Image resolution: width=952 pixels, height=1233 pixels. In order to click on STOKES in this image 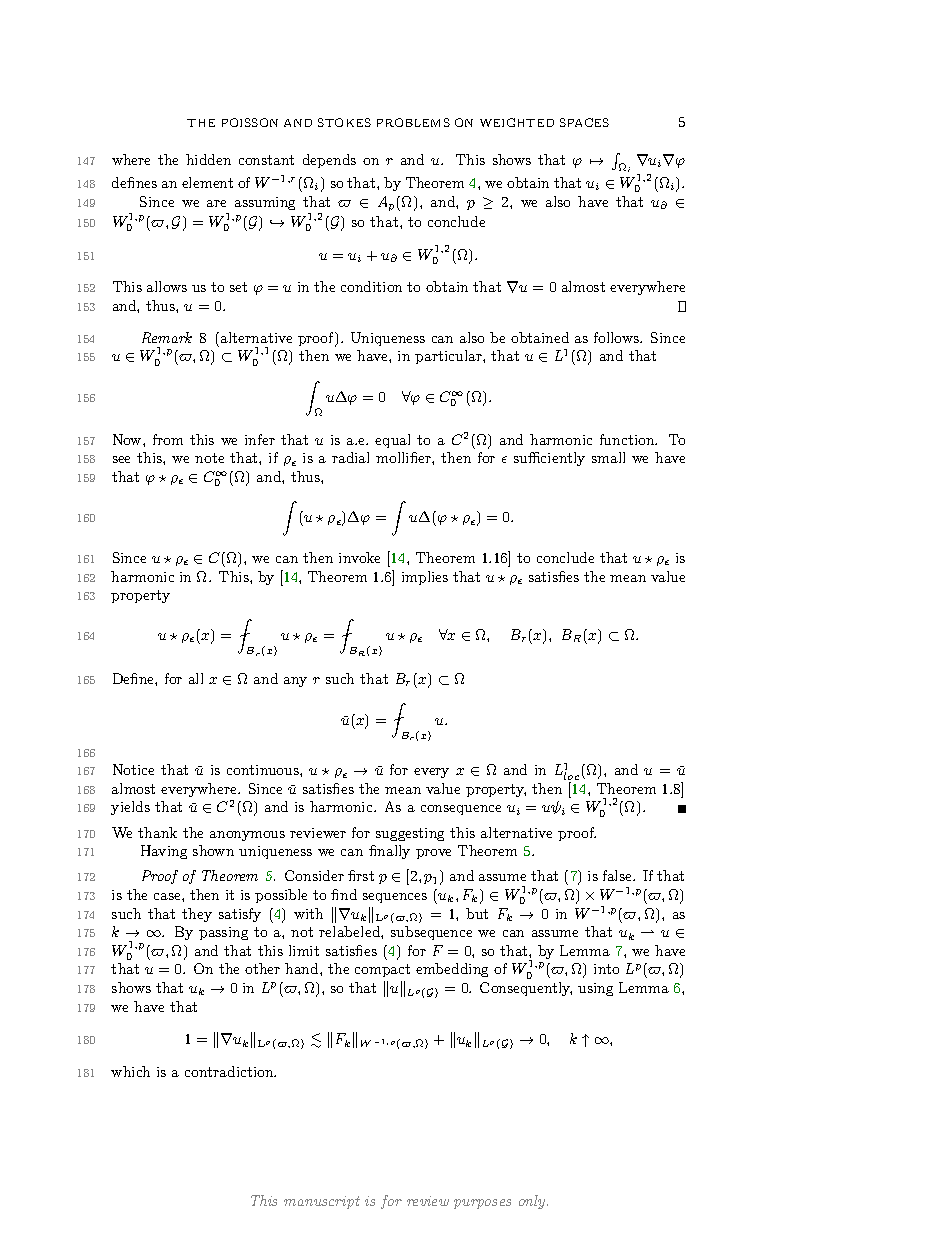, I will do `click(344, 122)`.
